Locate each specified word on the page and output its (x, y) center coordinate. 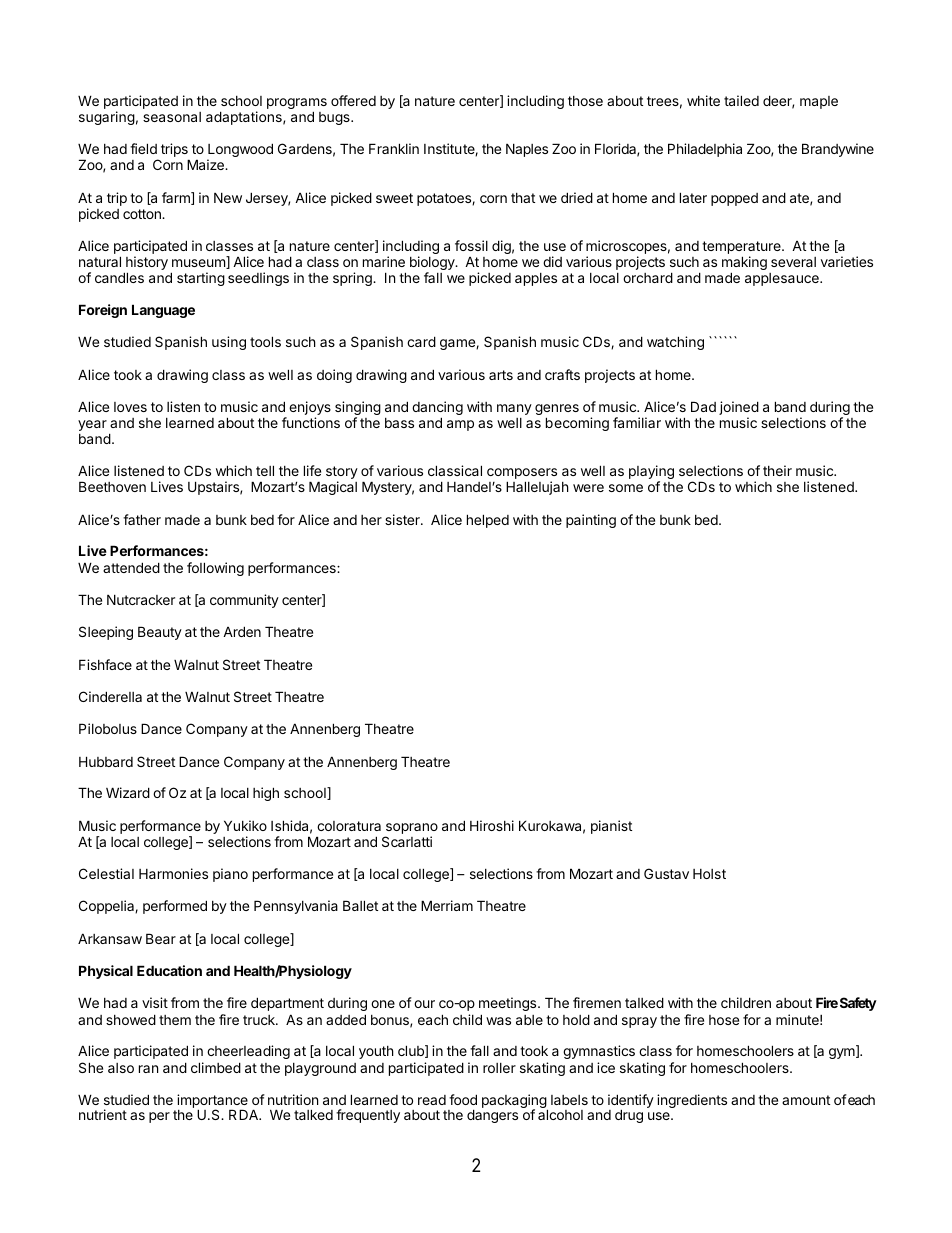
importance (211, 1102)
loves (130, 407)
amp (460, 425)
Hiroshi (492, 825)
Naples (527, 150)
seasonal (172, 117)
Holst (709, 874)
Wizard (128, 792)
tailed (741, 100)
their (777, 470)
